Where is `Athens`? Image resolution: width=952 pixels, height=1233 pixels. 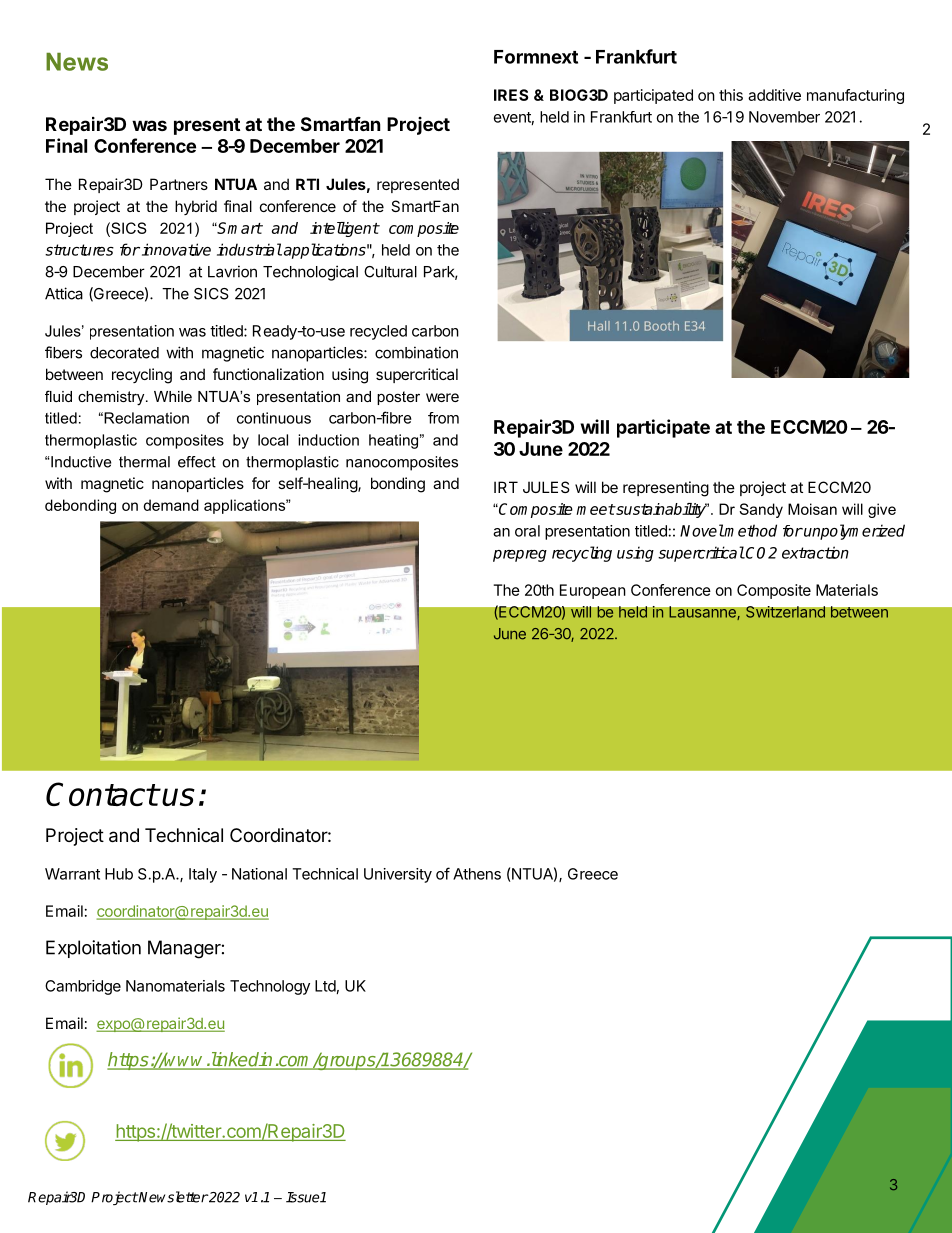 Athens is located at coordinates (477, 874).
